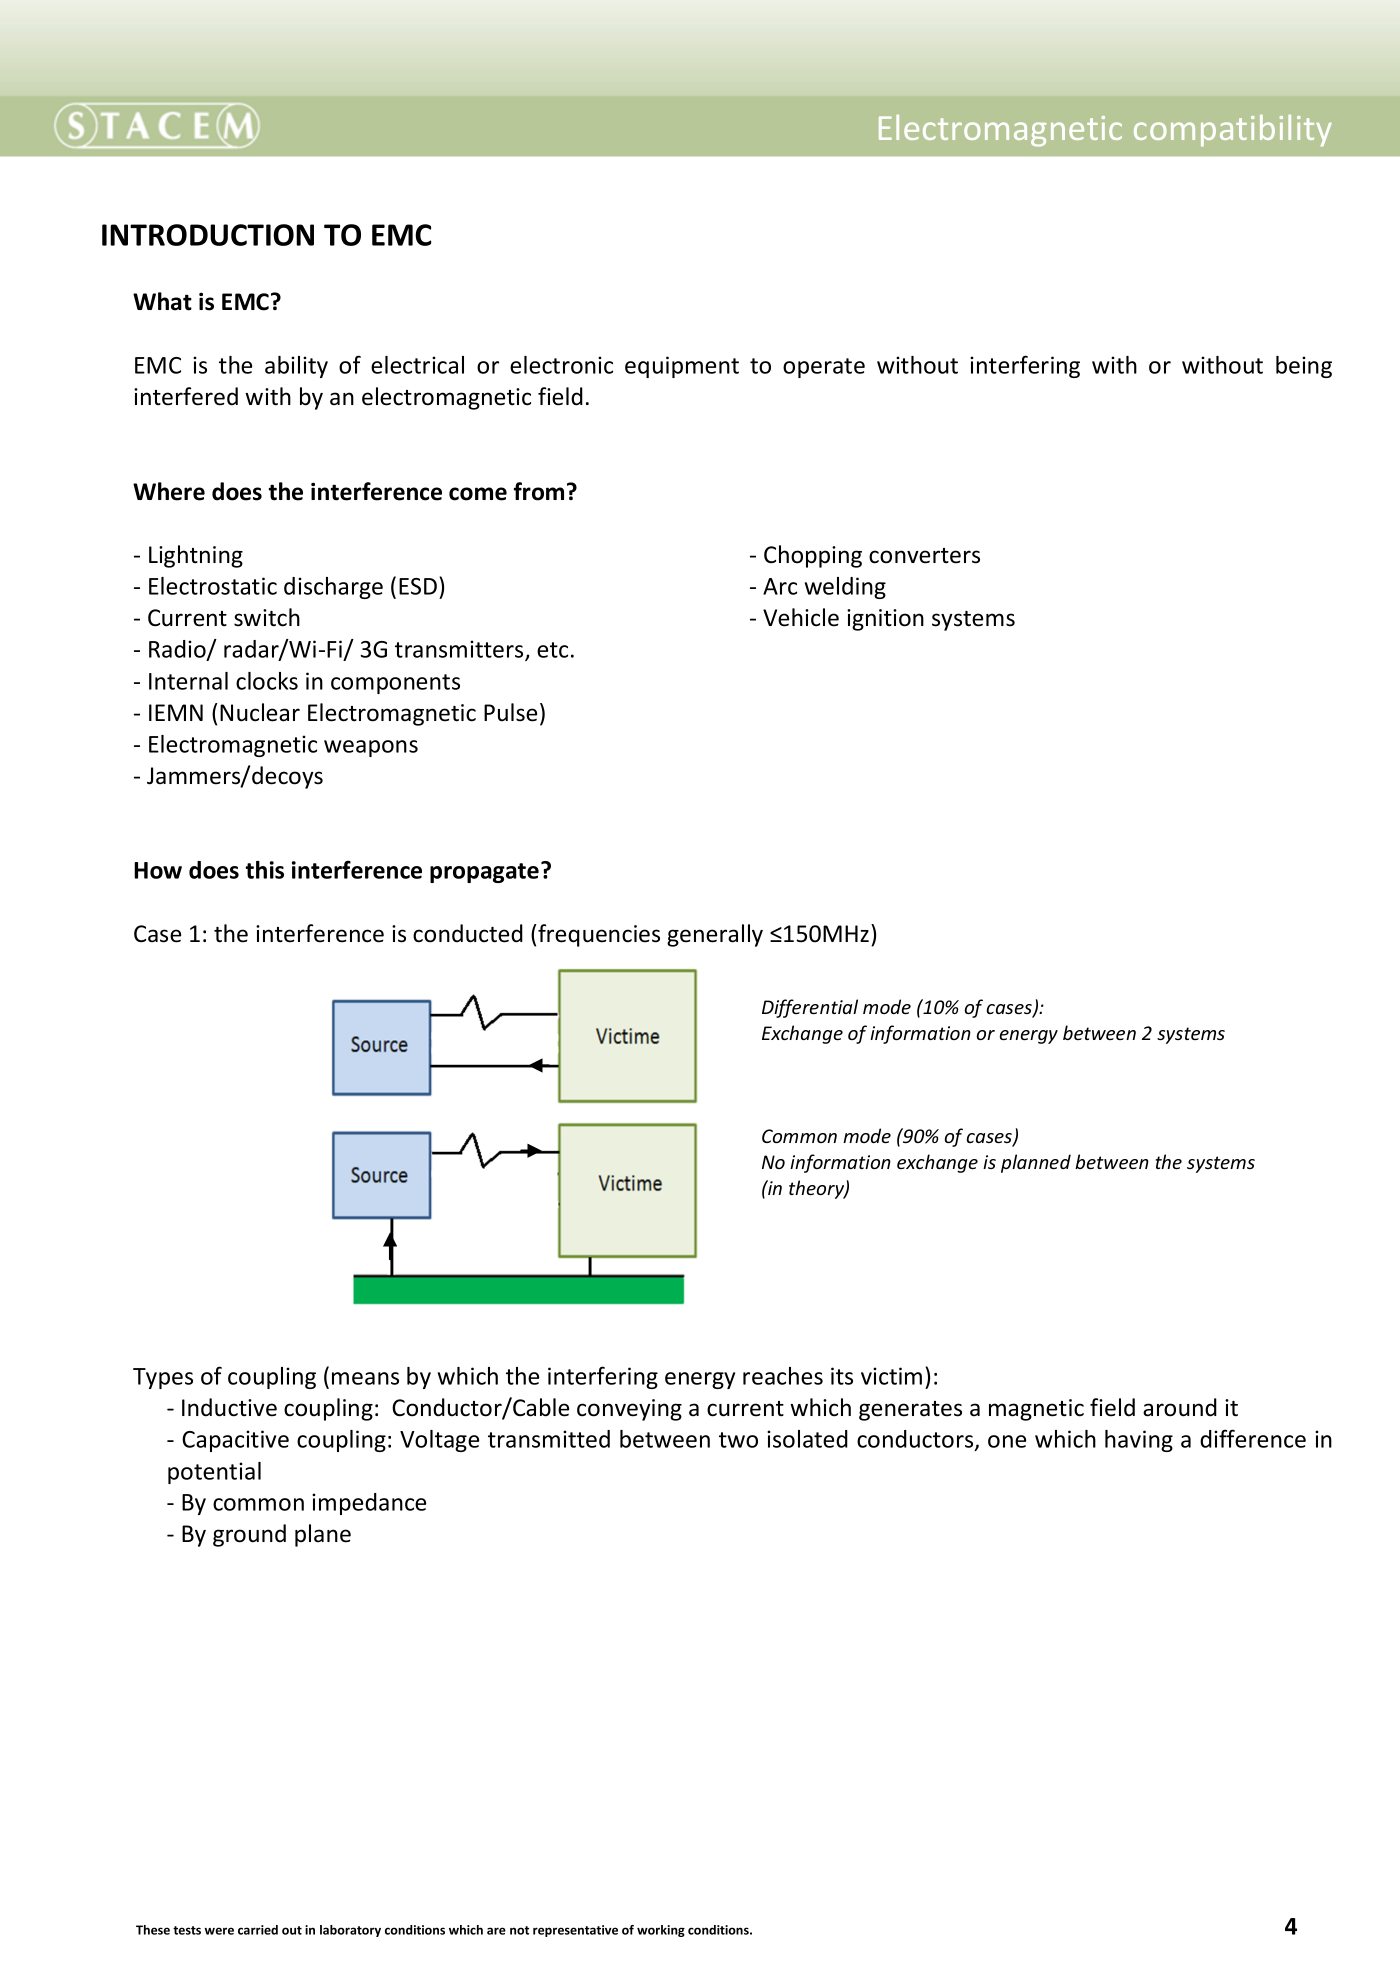 Image resolution: width=1400 pixels, height=1980 pixels. I want to click on carried, so click(258, 1930).
